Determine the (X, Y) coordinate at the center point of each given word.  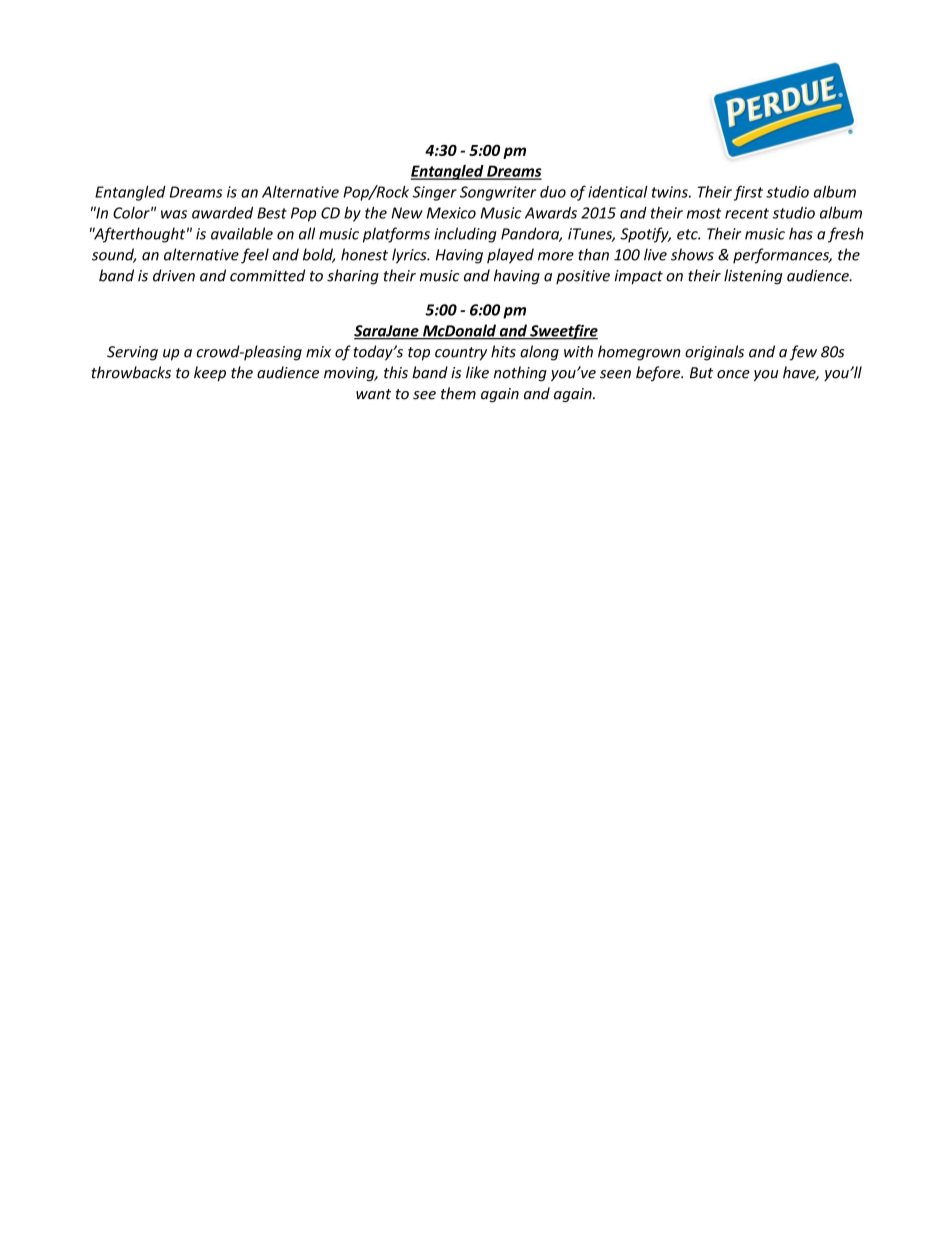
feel (255, 256)
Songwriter (498, 193)
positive (583, 277)
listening (753, 277)
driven (174, 275)
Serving (132, 353)
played (510, 256)
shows (692, 254)
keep (210, 373)
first (748, 193)
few (803, 353)
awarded (222, 212)
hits (503, 351)
